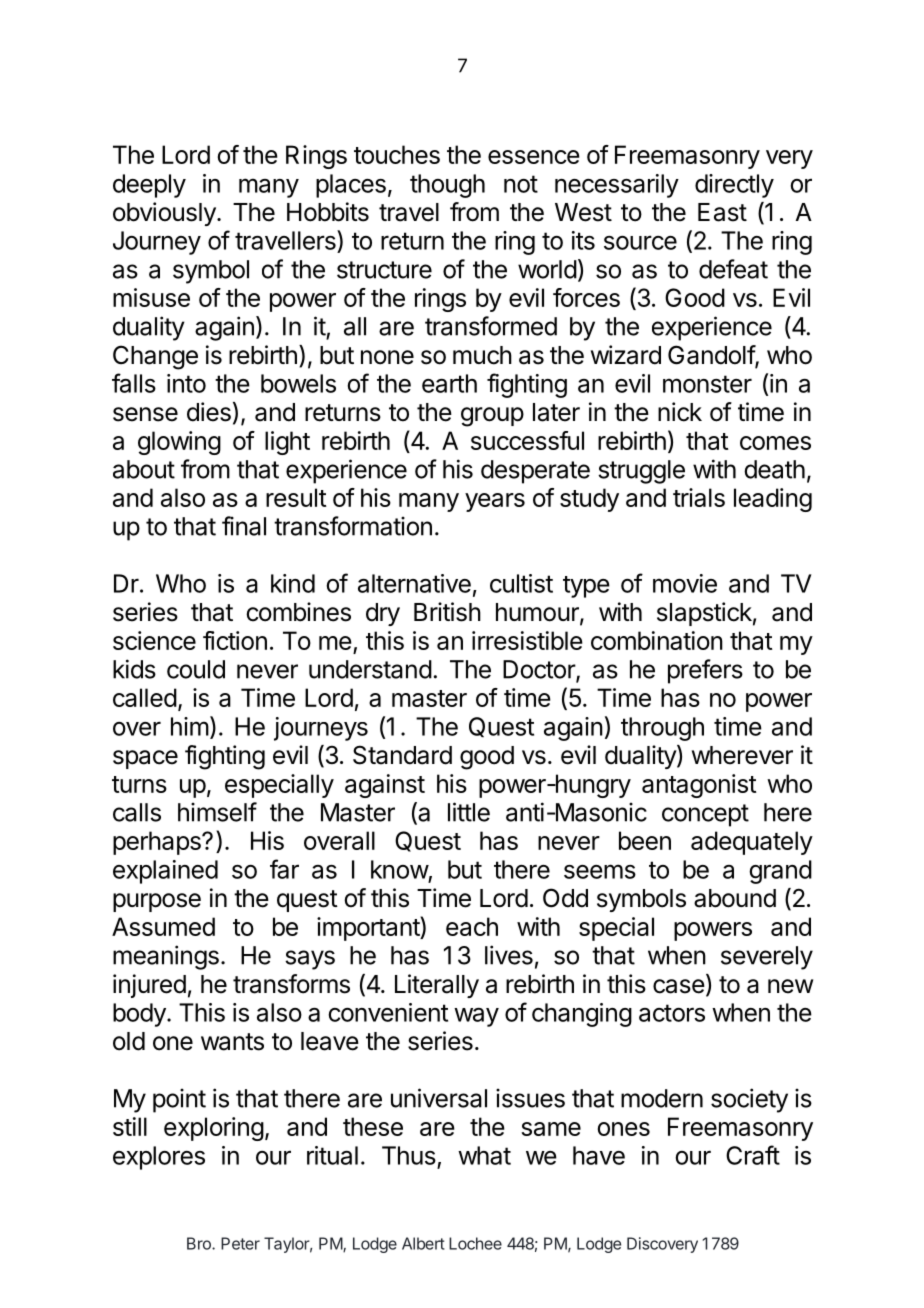 Image resolution: width=924 pixels, height=1308 pixels. Describe the element at coordinates (735, 898) in the screenshot. I see `abound` at that location.
